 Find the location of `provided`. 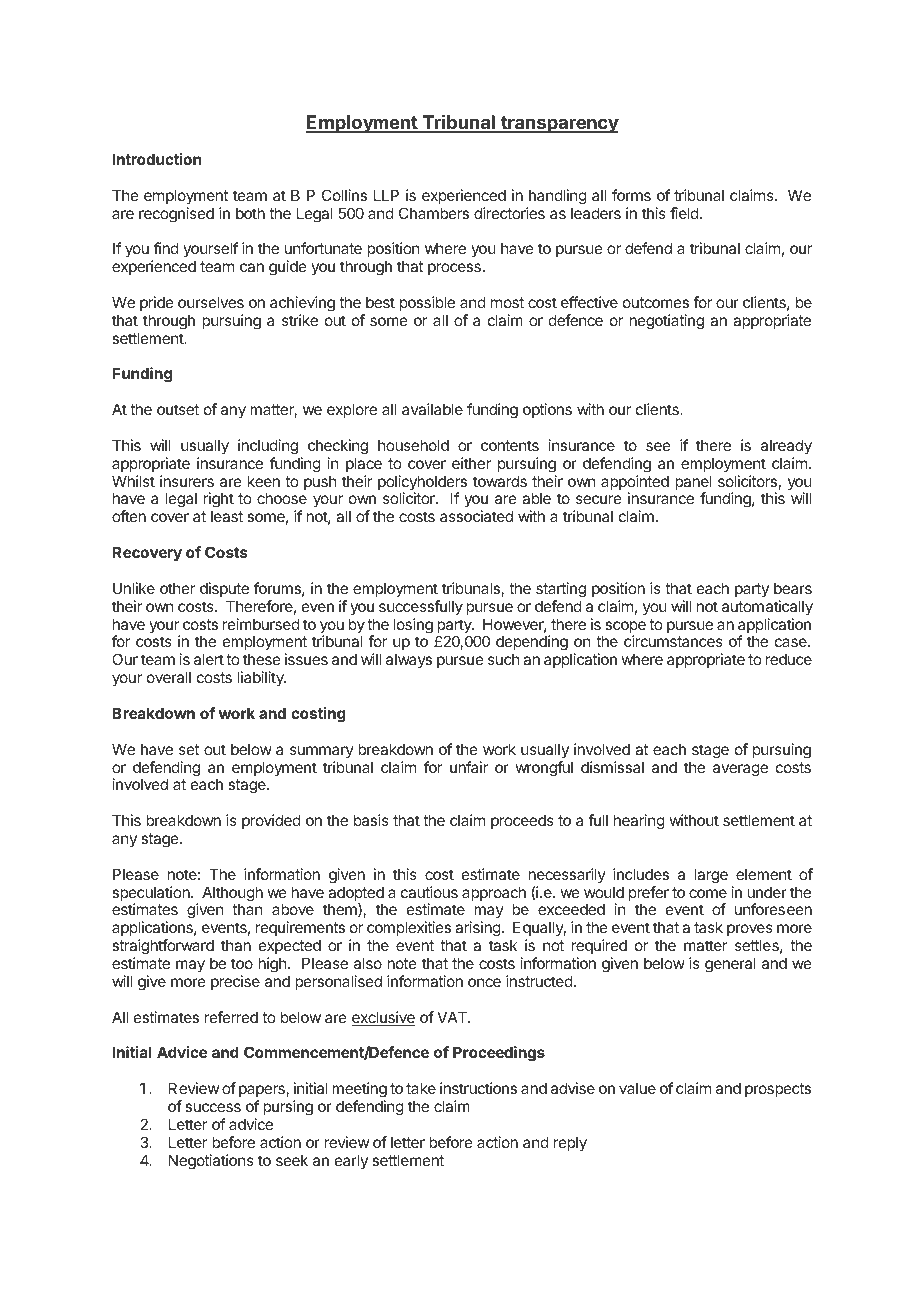

provided is located at coordinates (271, 821).
